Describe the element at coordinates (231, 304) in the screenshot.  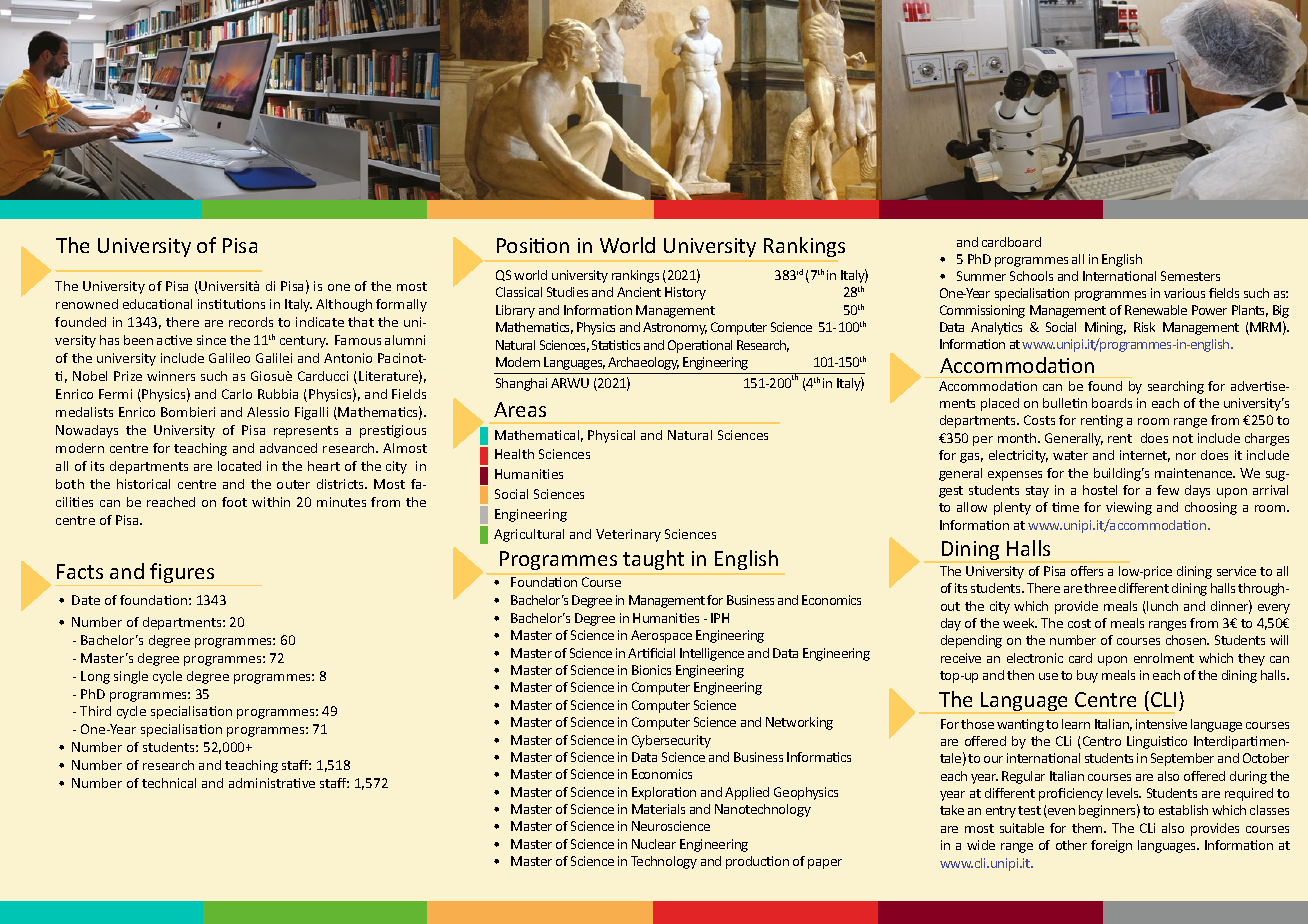
I see `institutions` at that location.
